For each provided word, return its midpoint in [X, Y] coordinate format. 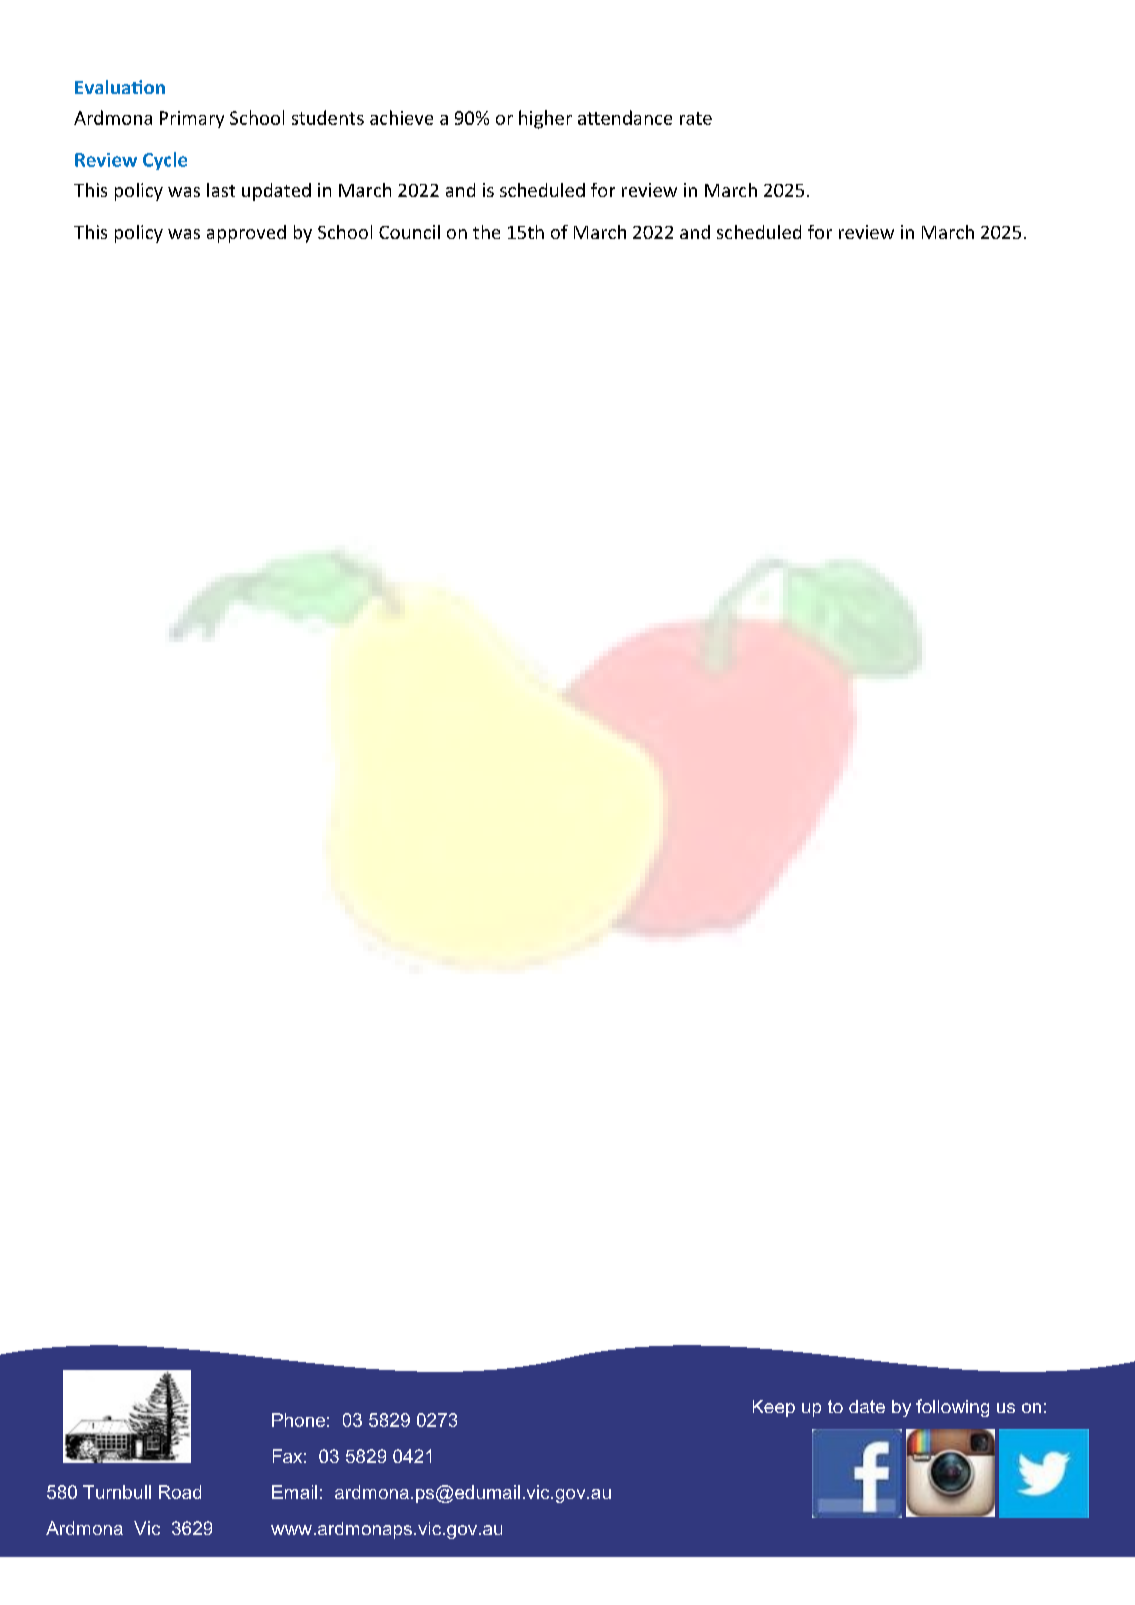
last [221, 190]
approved [246, 234]
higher [545, 119]
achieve [401, 117]
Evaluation [120, 87]
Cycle [165, 161]
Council [409, 232]
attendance [625, 117]
